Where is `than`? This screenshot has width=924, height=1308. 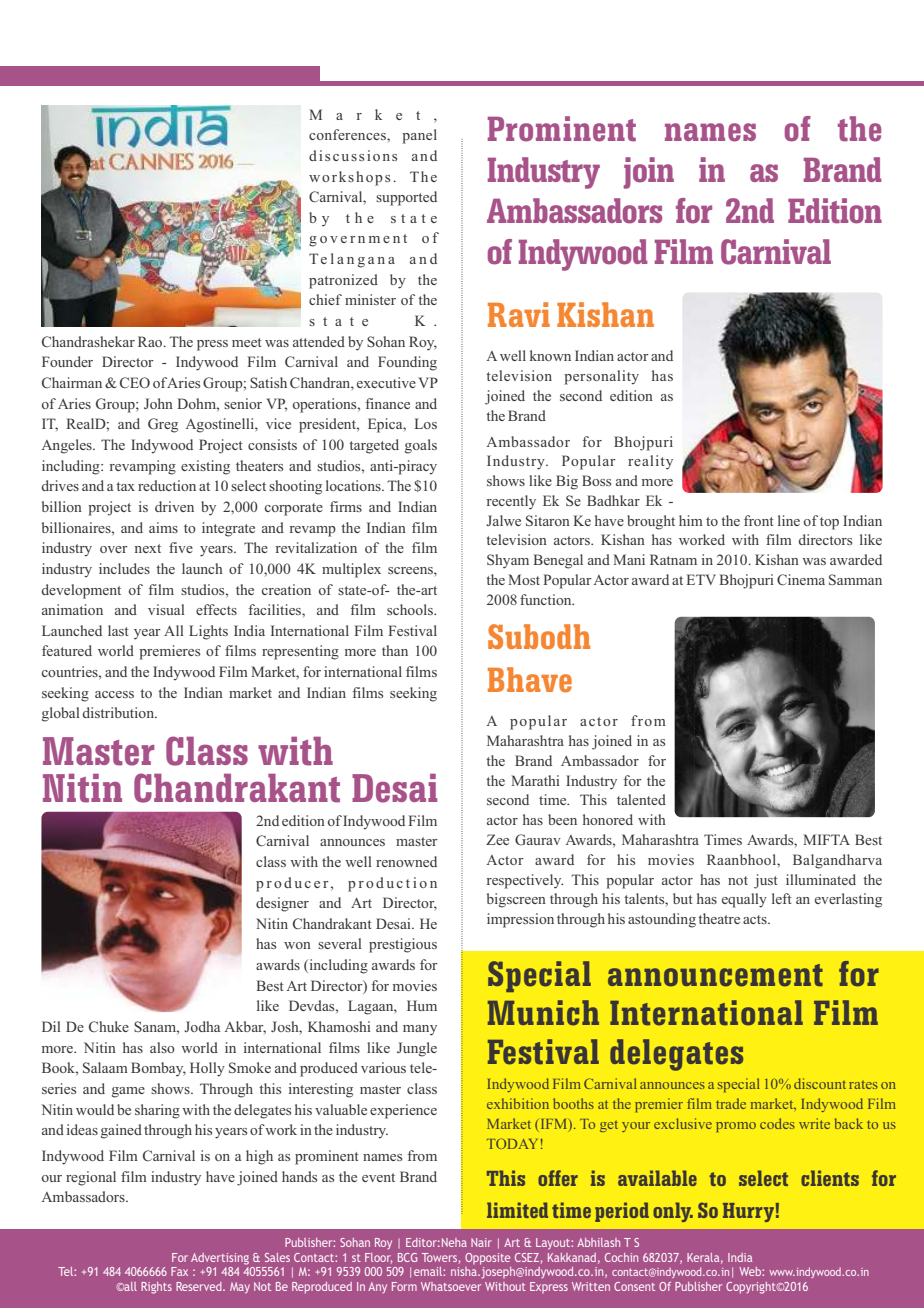
than is located at coordinates (395, 650).
